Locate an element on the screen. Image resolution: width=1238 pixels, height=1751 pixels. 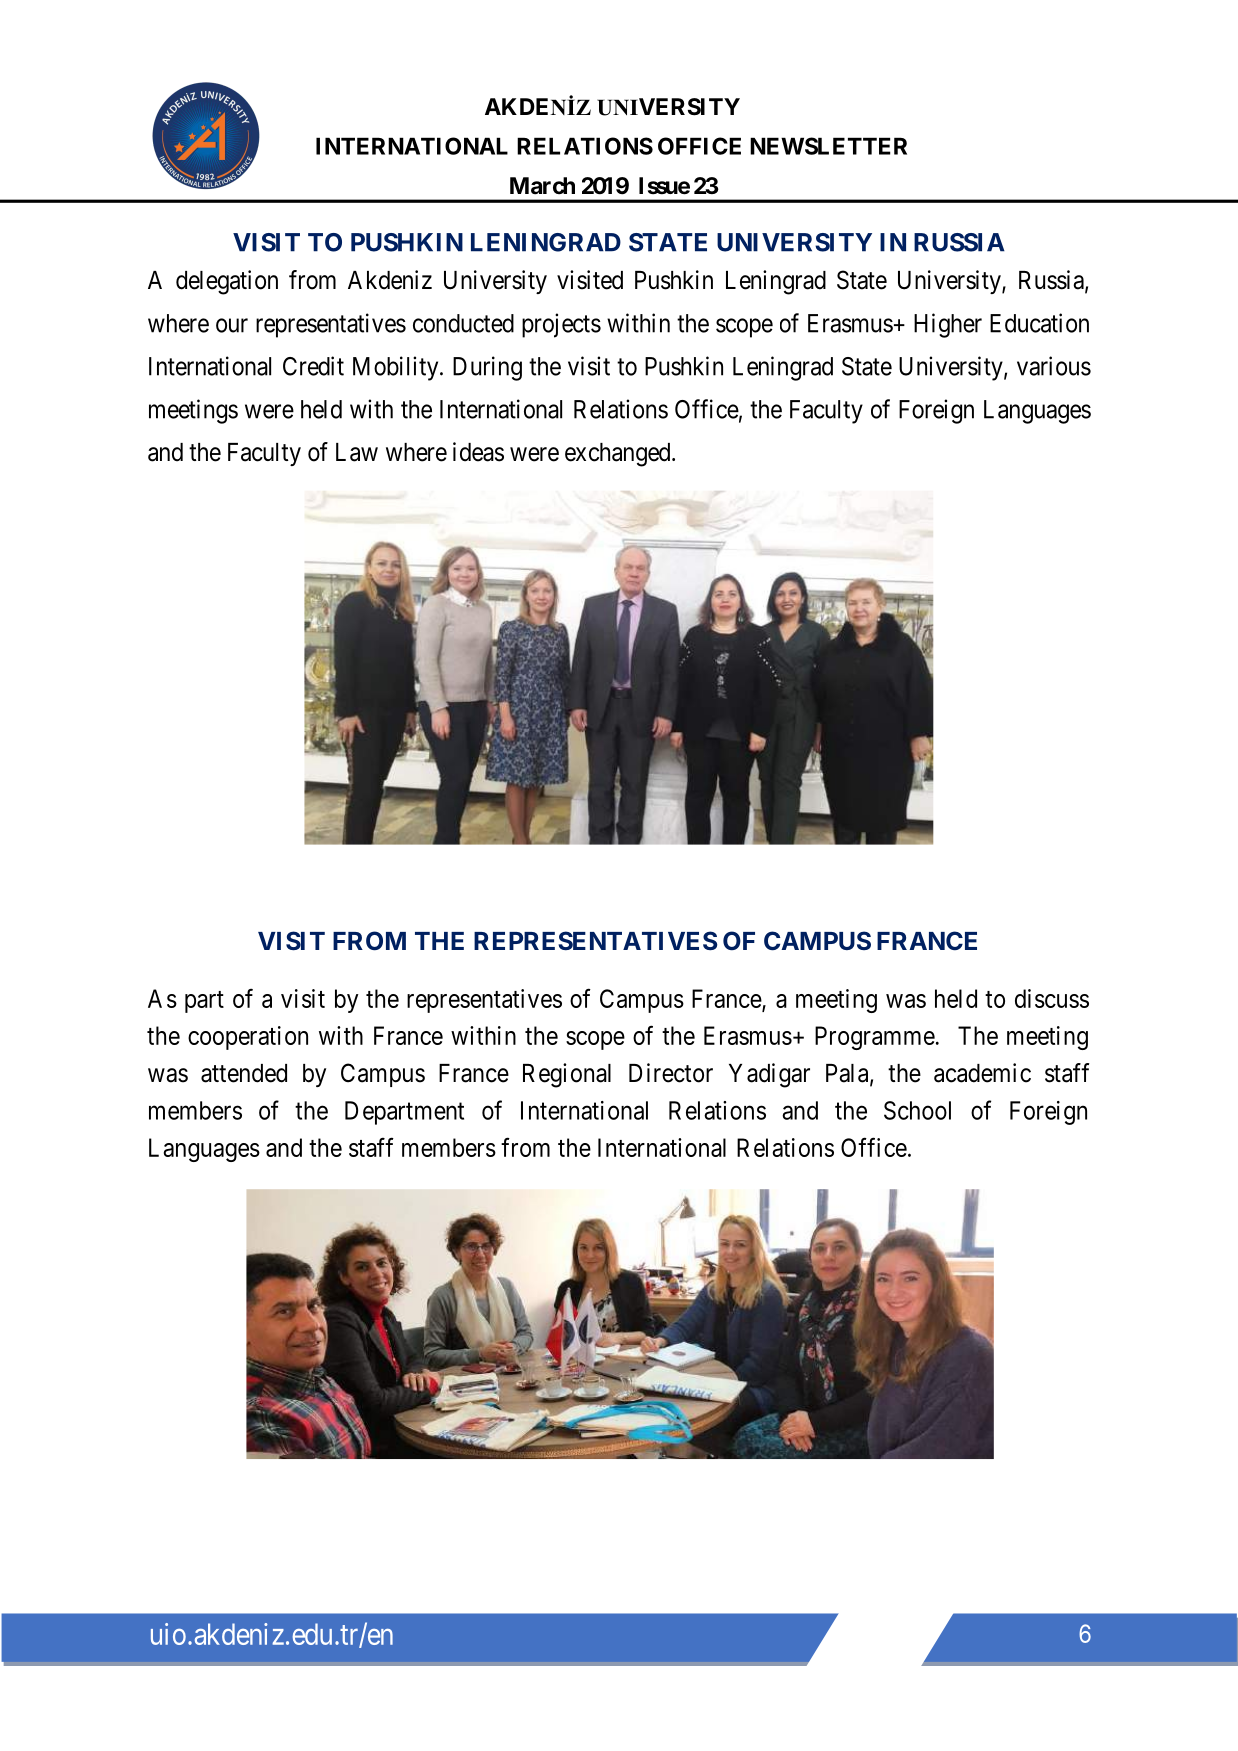
Director is located at coordinates (671, 1073).
